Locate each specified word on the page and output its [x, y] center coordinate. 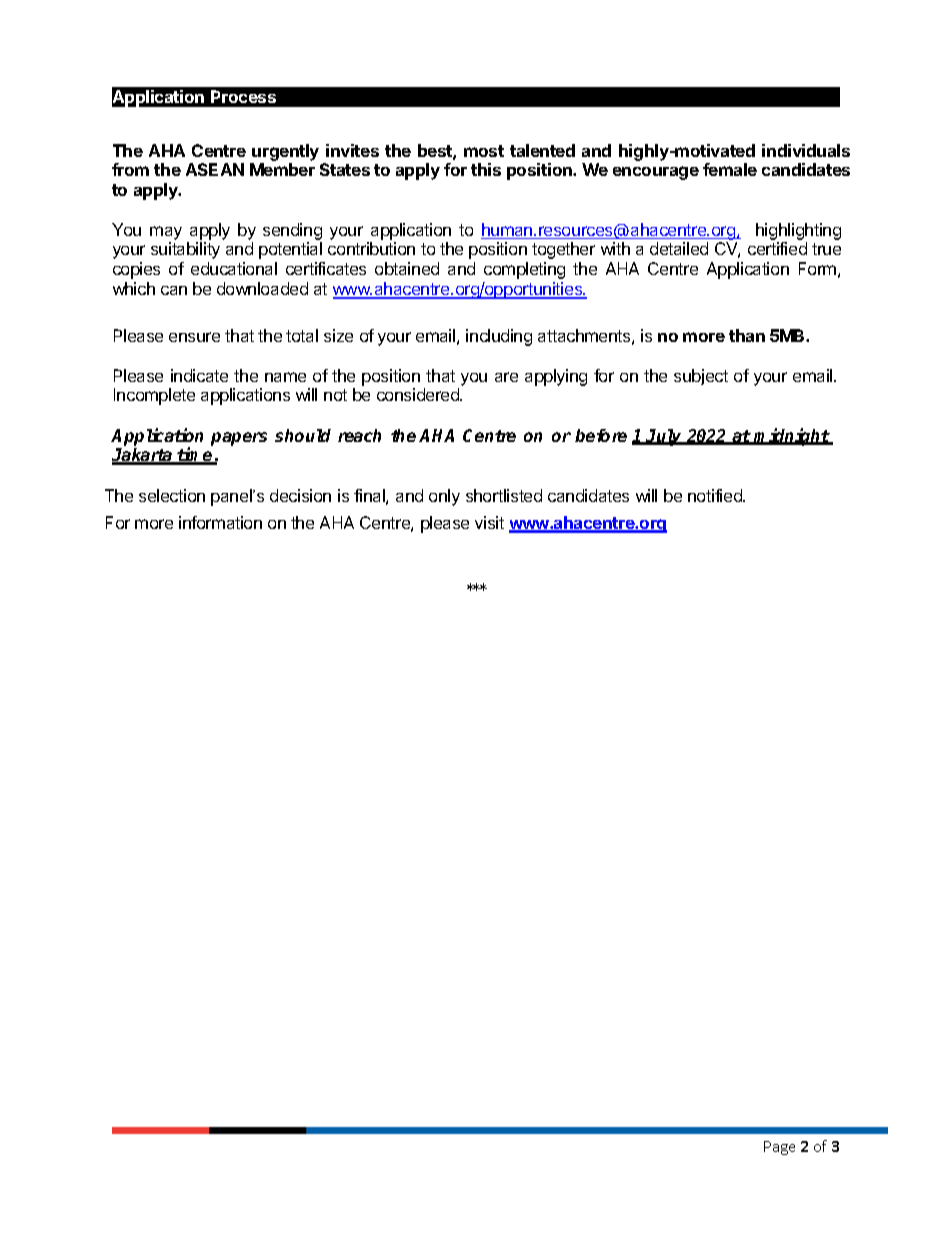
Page [779, 1148]
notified [716, 495]
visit [489, 522]
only [444, 497]
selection [172, 495]
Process [243, 96]
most [484, 151]
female [730, 169]
